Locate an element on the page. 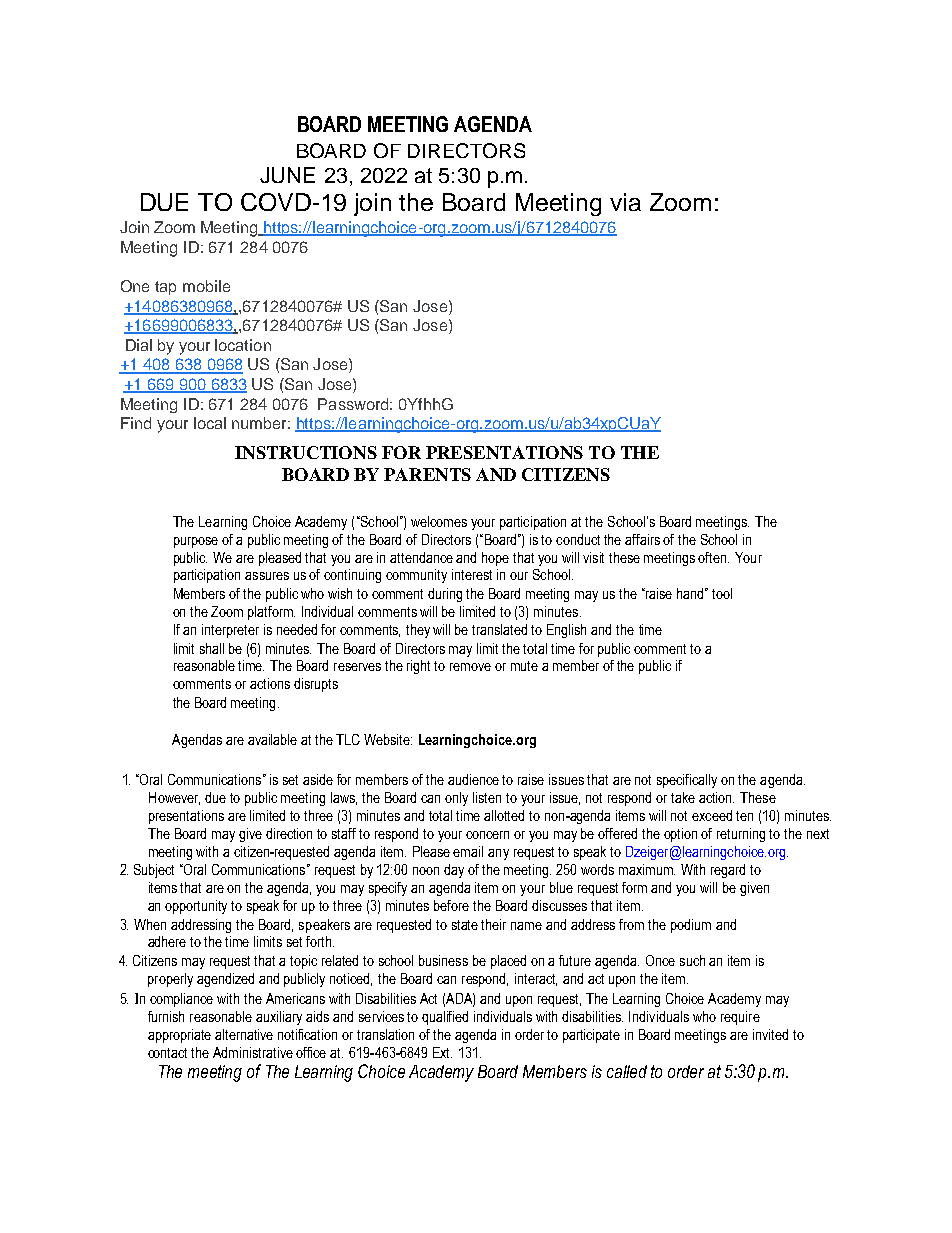  PARENTS is located at coordinates (427, 474).
